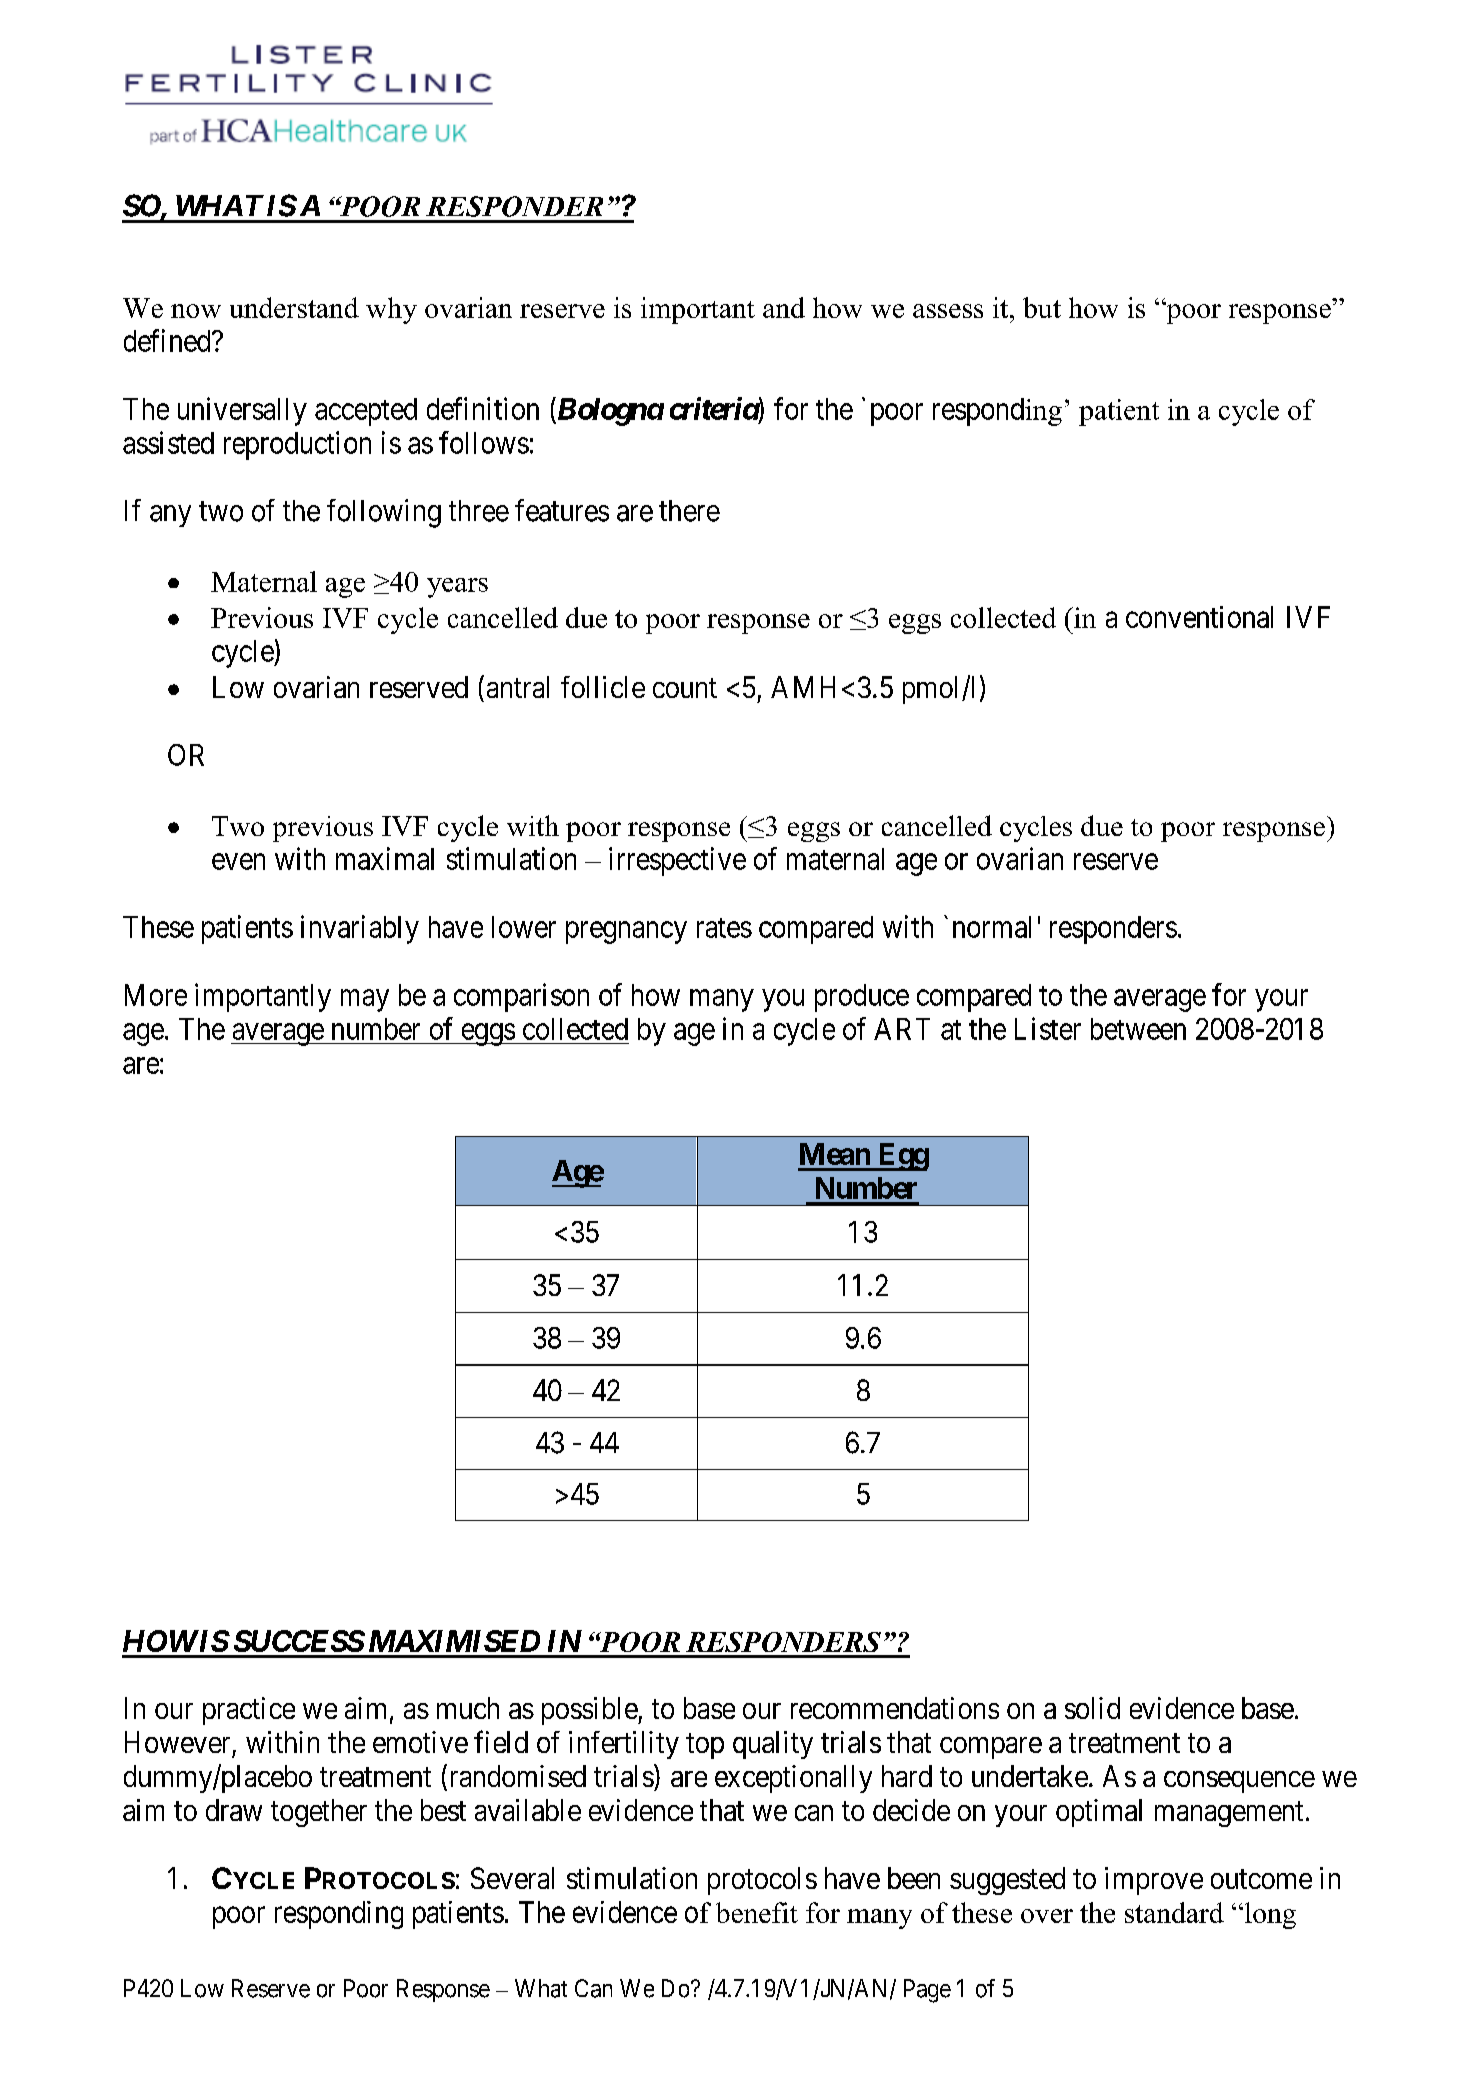  Describe the element at coordinates (319, 1813) in the screenshot. I see `together` at that location.
